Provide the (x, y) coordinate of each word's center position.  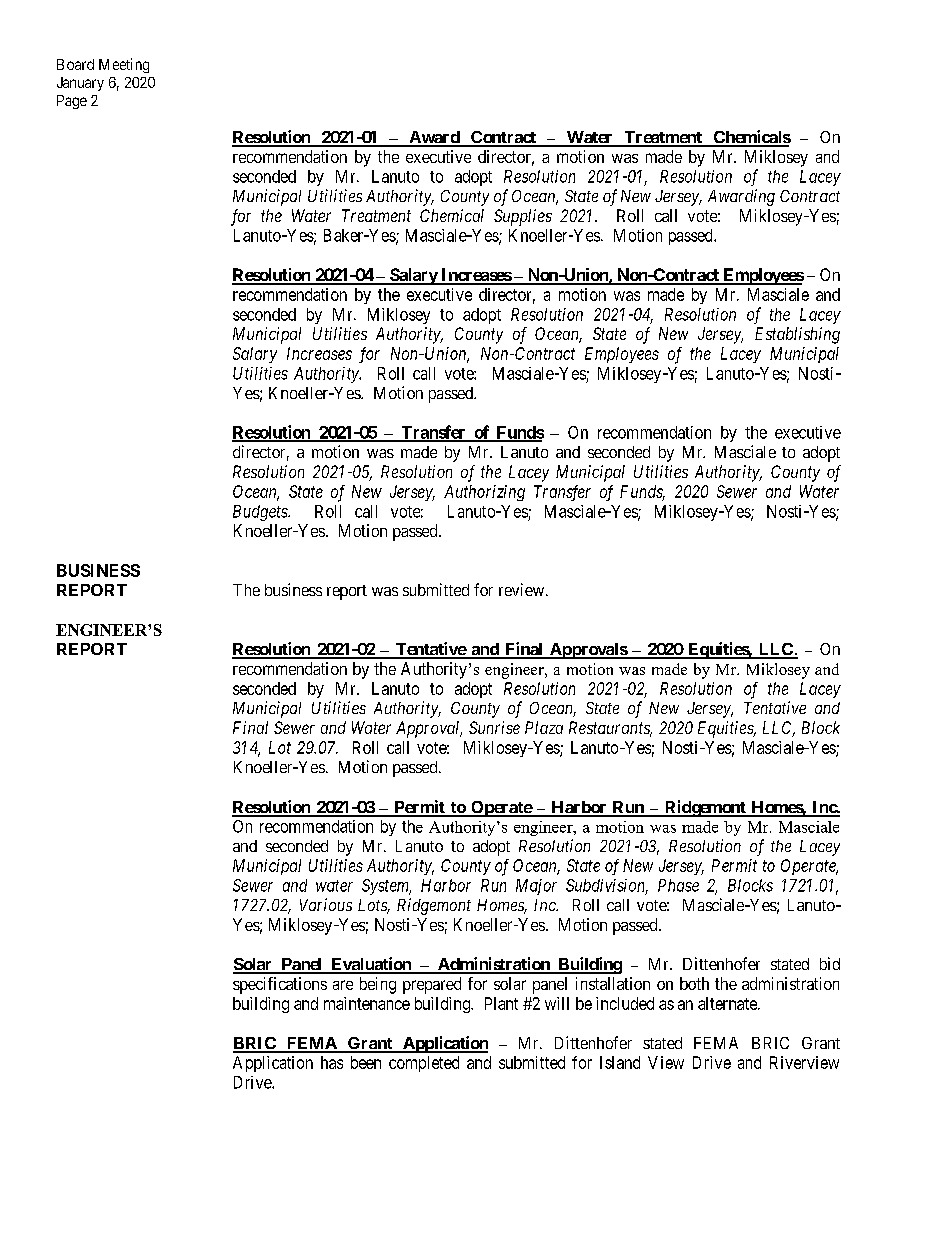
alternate (728, 1003)
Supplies (523, 217)
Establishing (797, 335)
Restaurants (610, 729)
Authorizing (484, 493)
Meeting (124, 65)
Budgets (261, 513)
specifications (280, 985)
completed (424, 1064)
